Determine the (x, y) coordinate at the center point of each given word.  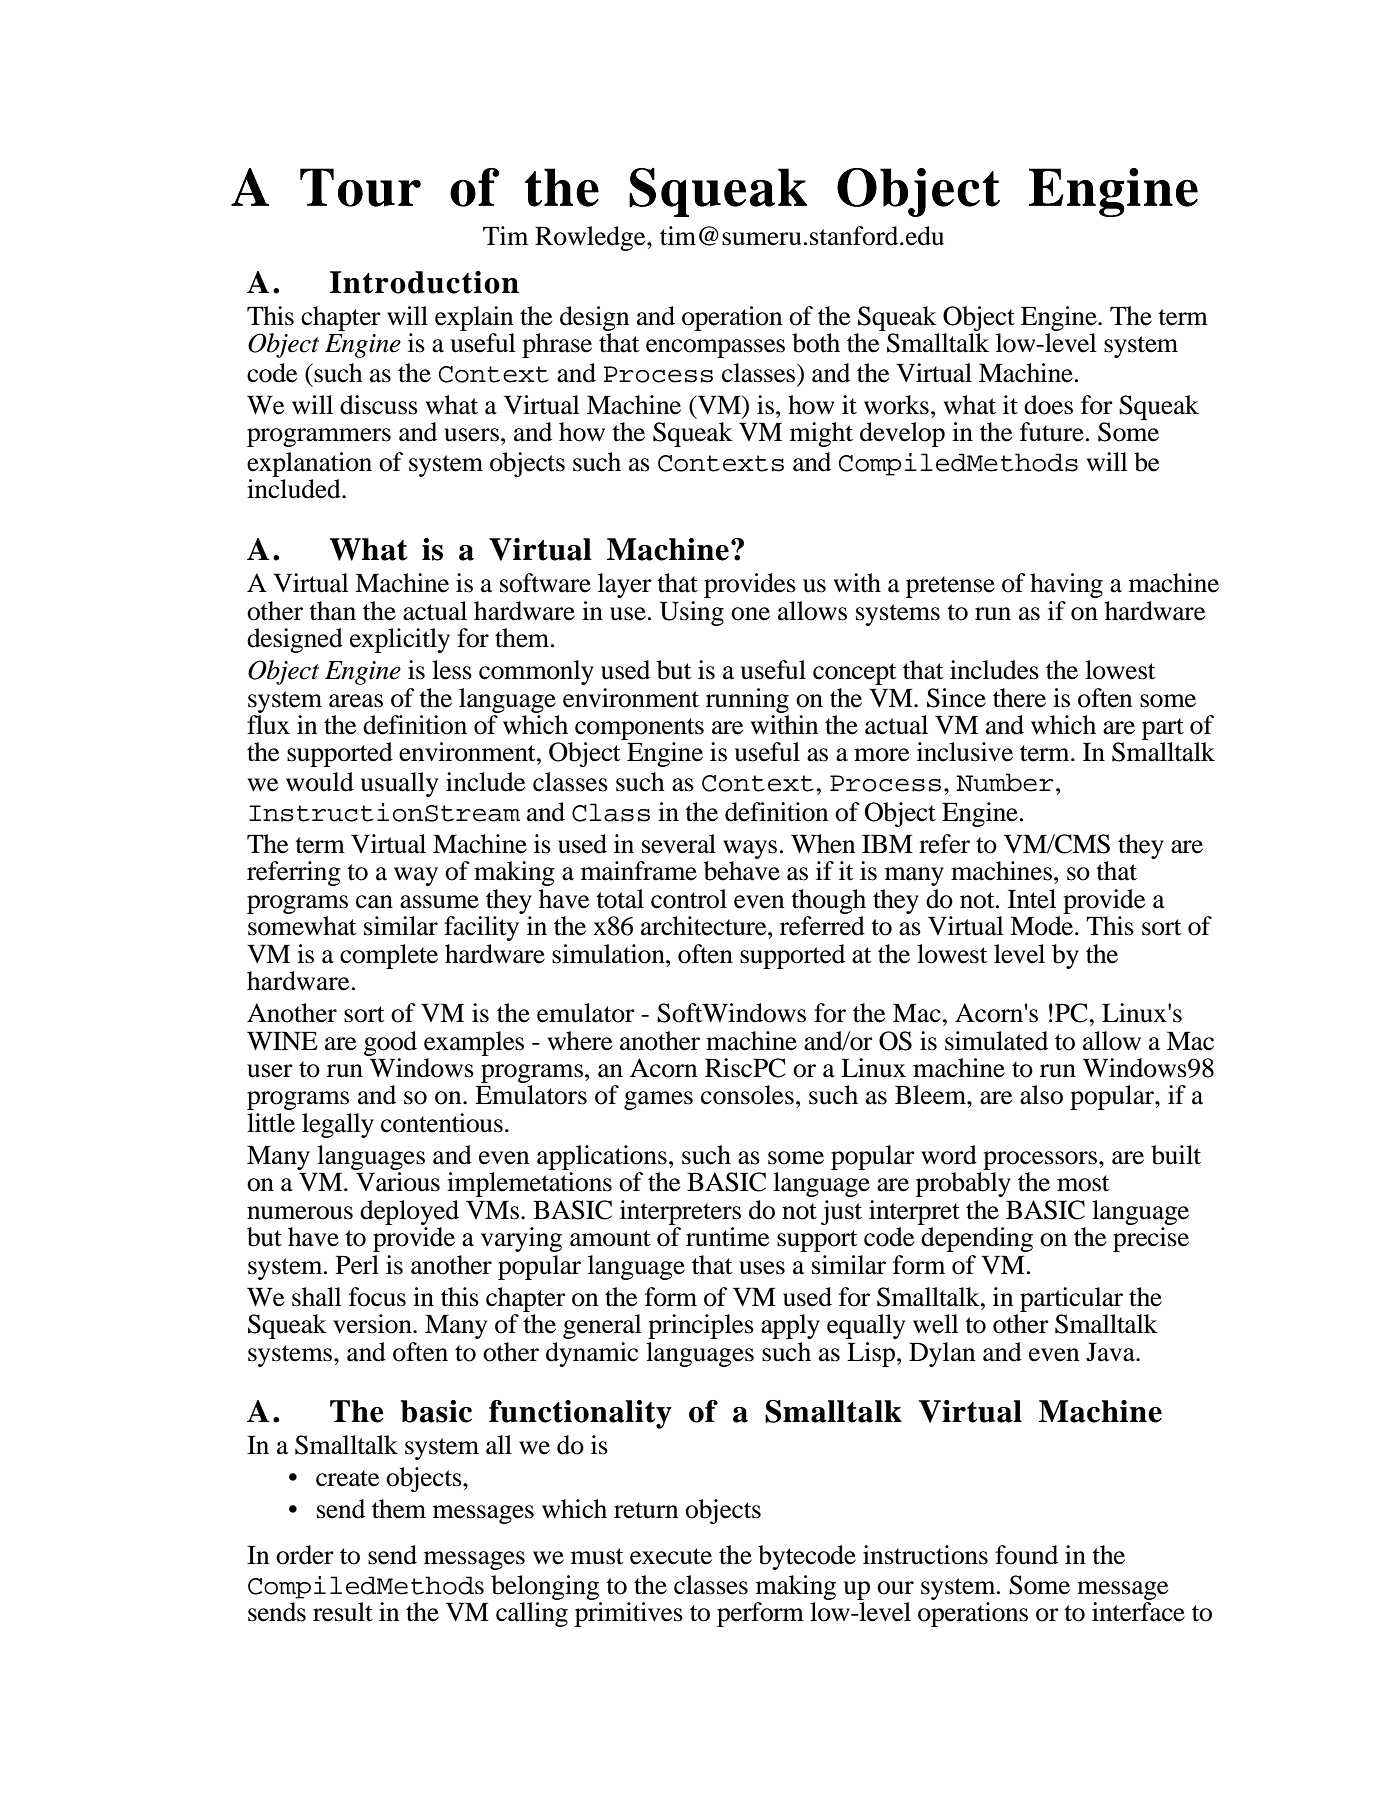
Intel (1032, 899)
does (1048, 405)
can (374, 902)
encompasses (715, 348)
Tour (360, 187)
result (343, 1612)
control (689, 899)
